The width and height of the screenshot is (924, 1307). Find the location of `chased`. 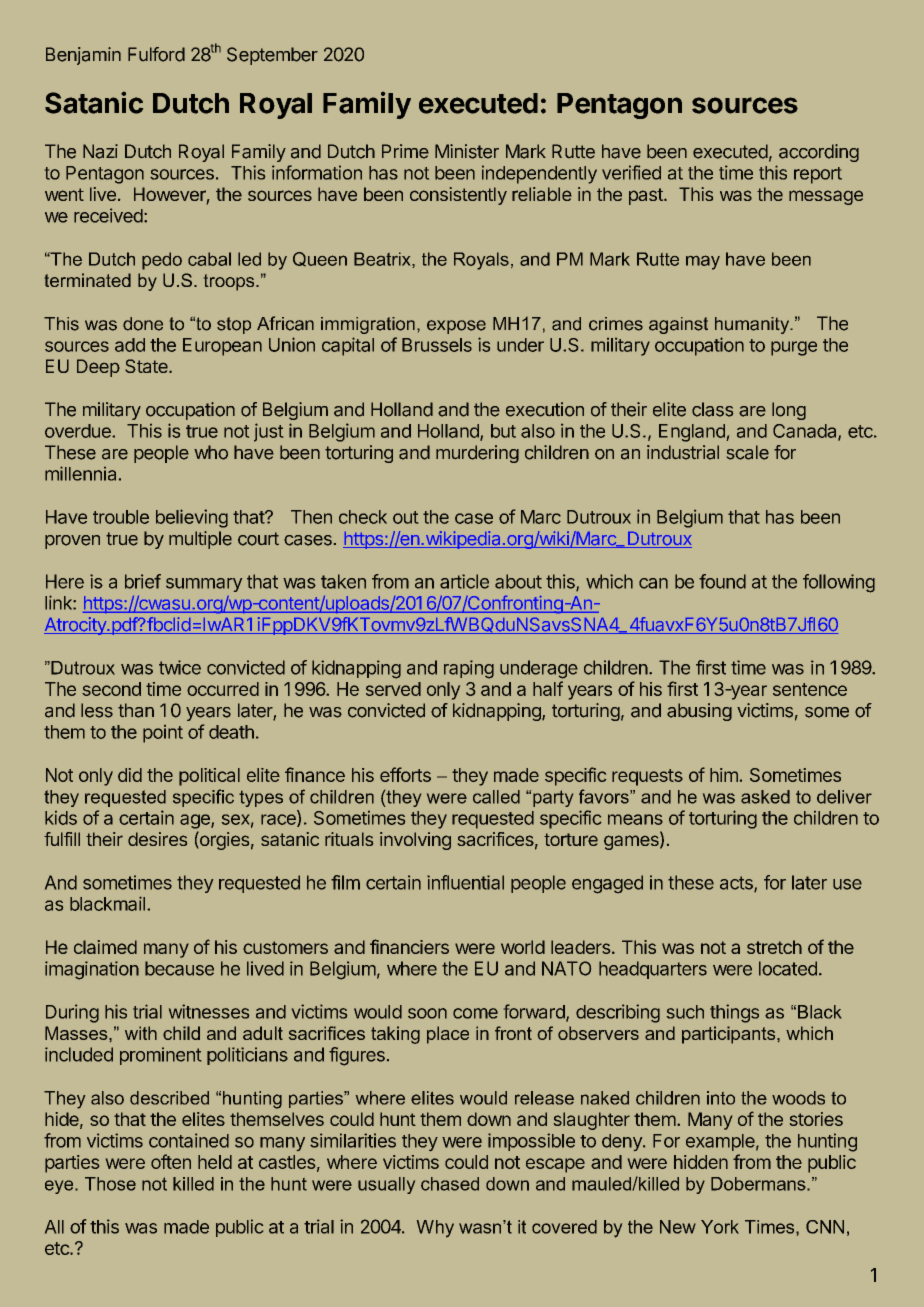

chased is located at coordinates (450, 1184).
